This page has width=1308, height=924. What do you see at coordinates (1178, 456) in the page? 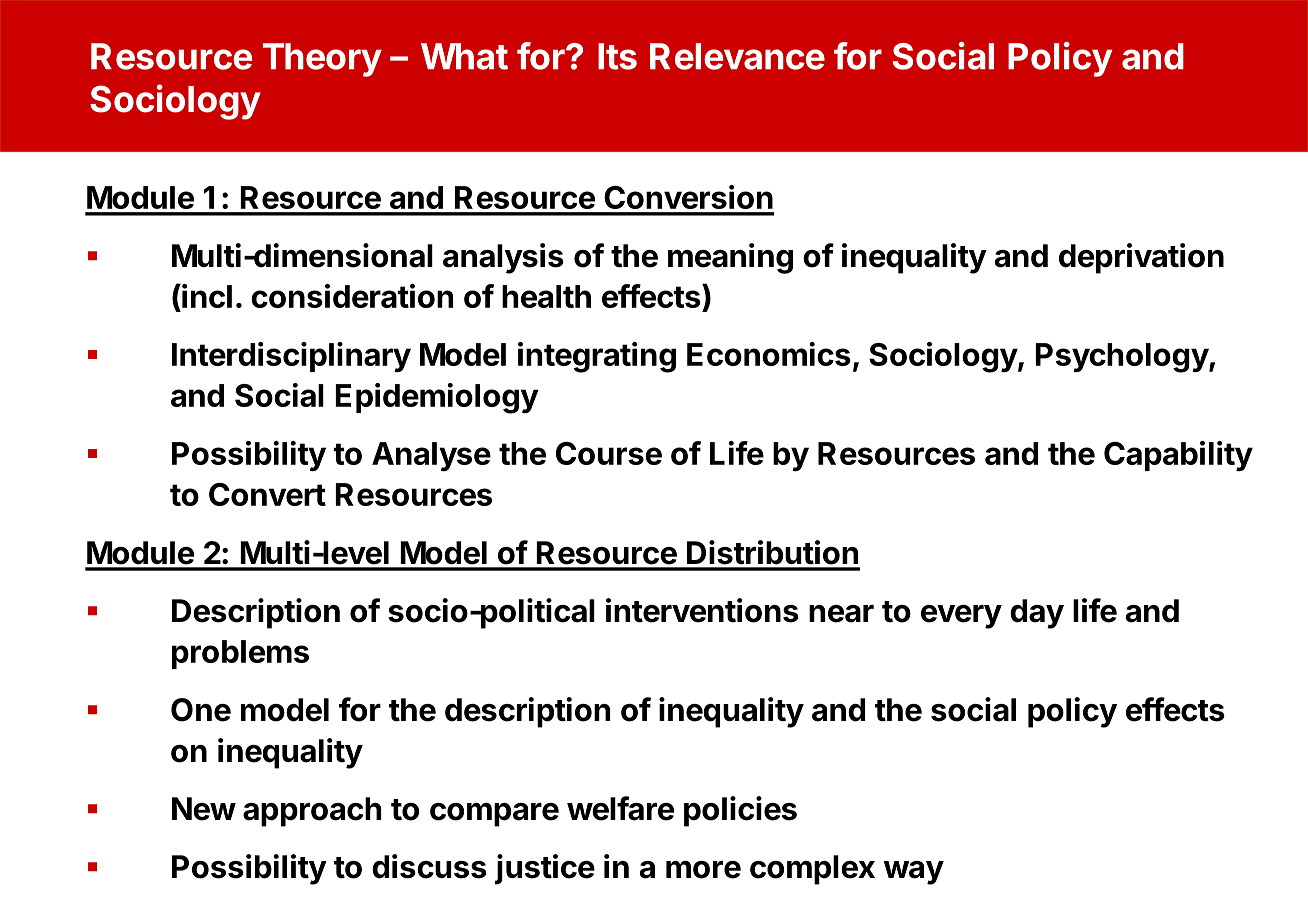
I see `Capability` at bounding box center [1178, 456].
